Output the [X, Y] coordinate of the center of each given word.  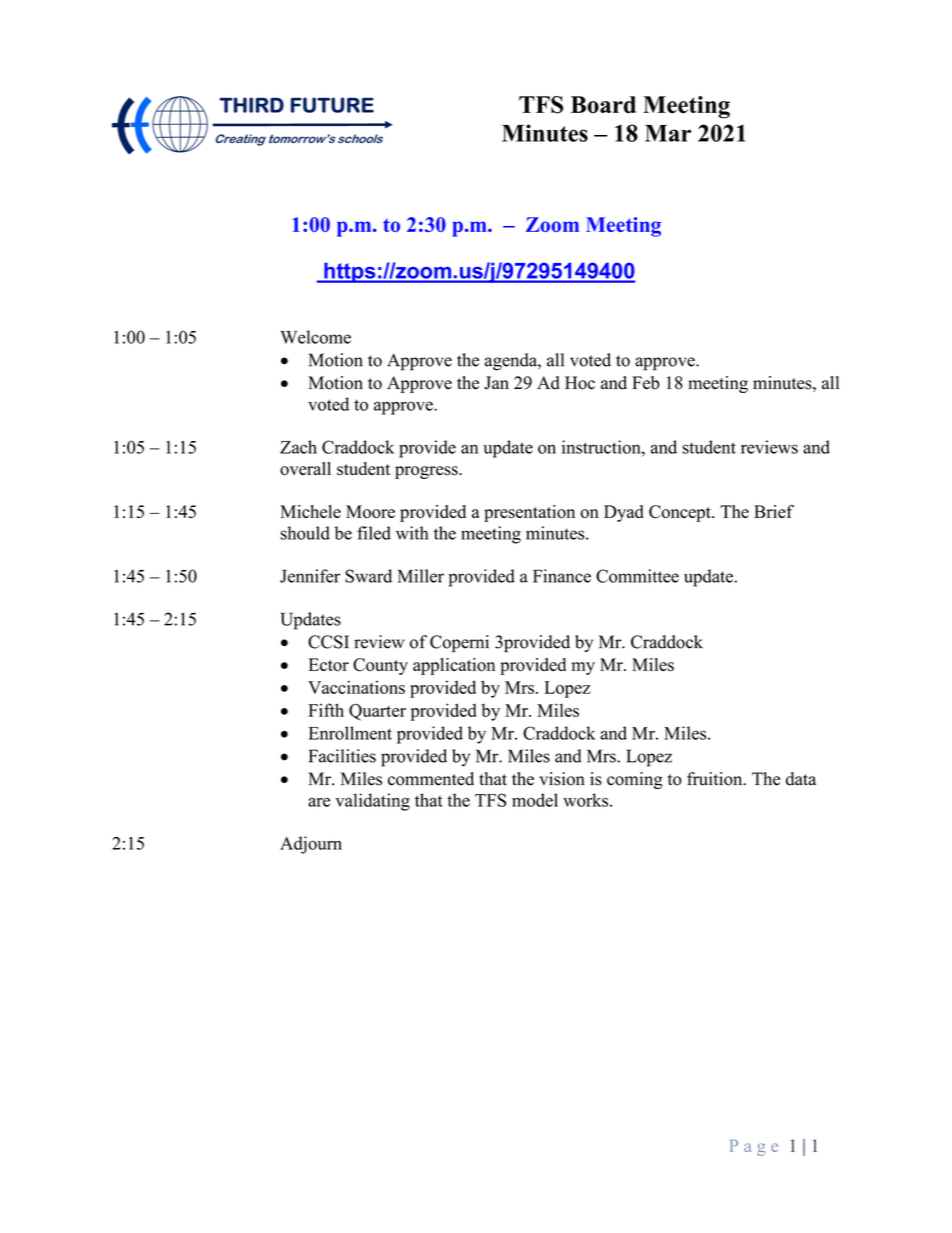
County [380, 666]
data [801, 779]
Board [603, 105]
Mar [668, 133]
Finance [562, 576]
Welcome [315, 337]
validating [372, 802]
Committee [637, 576]
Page [754, 1147]
